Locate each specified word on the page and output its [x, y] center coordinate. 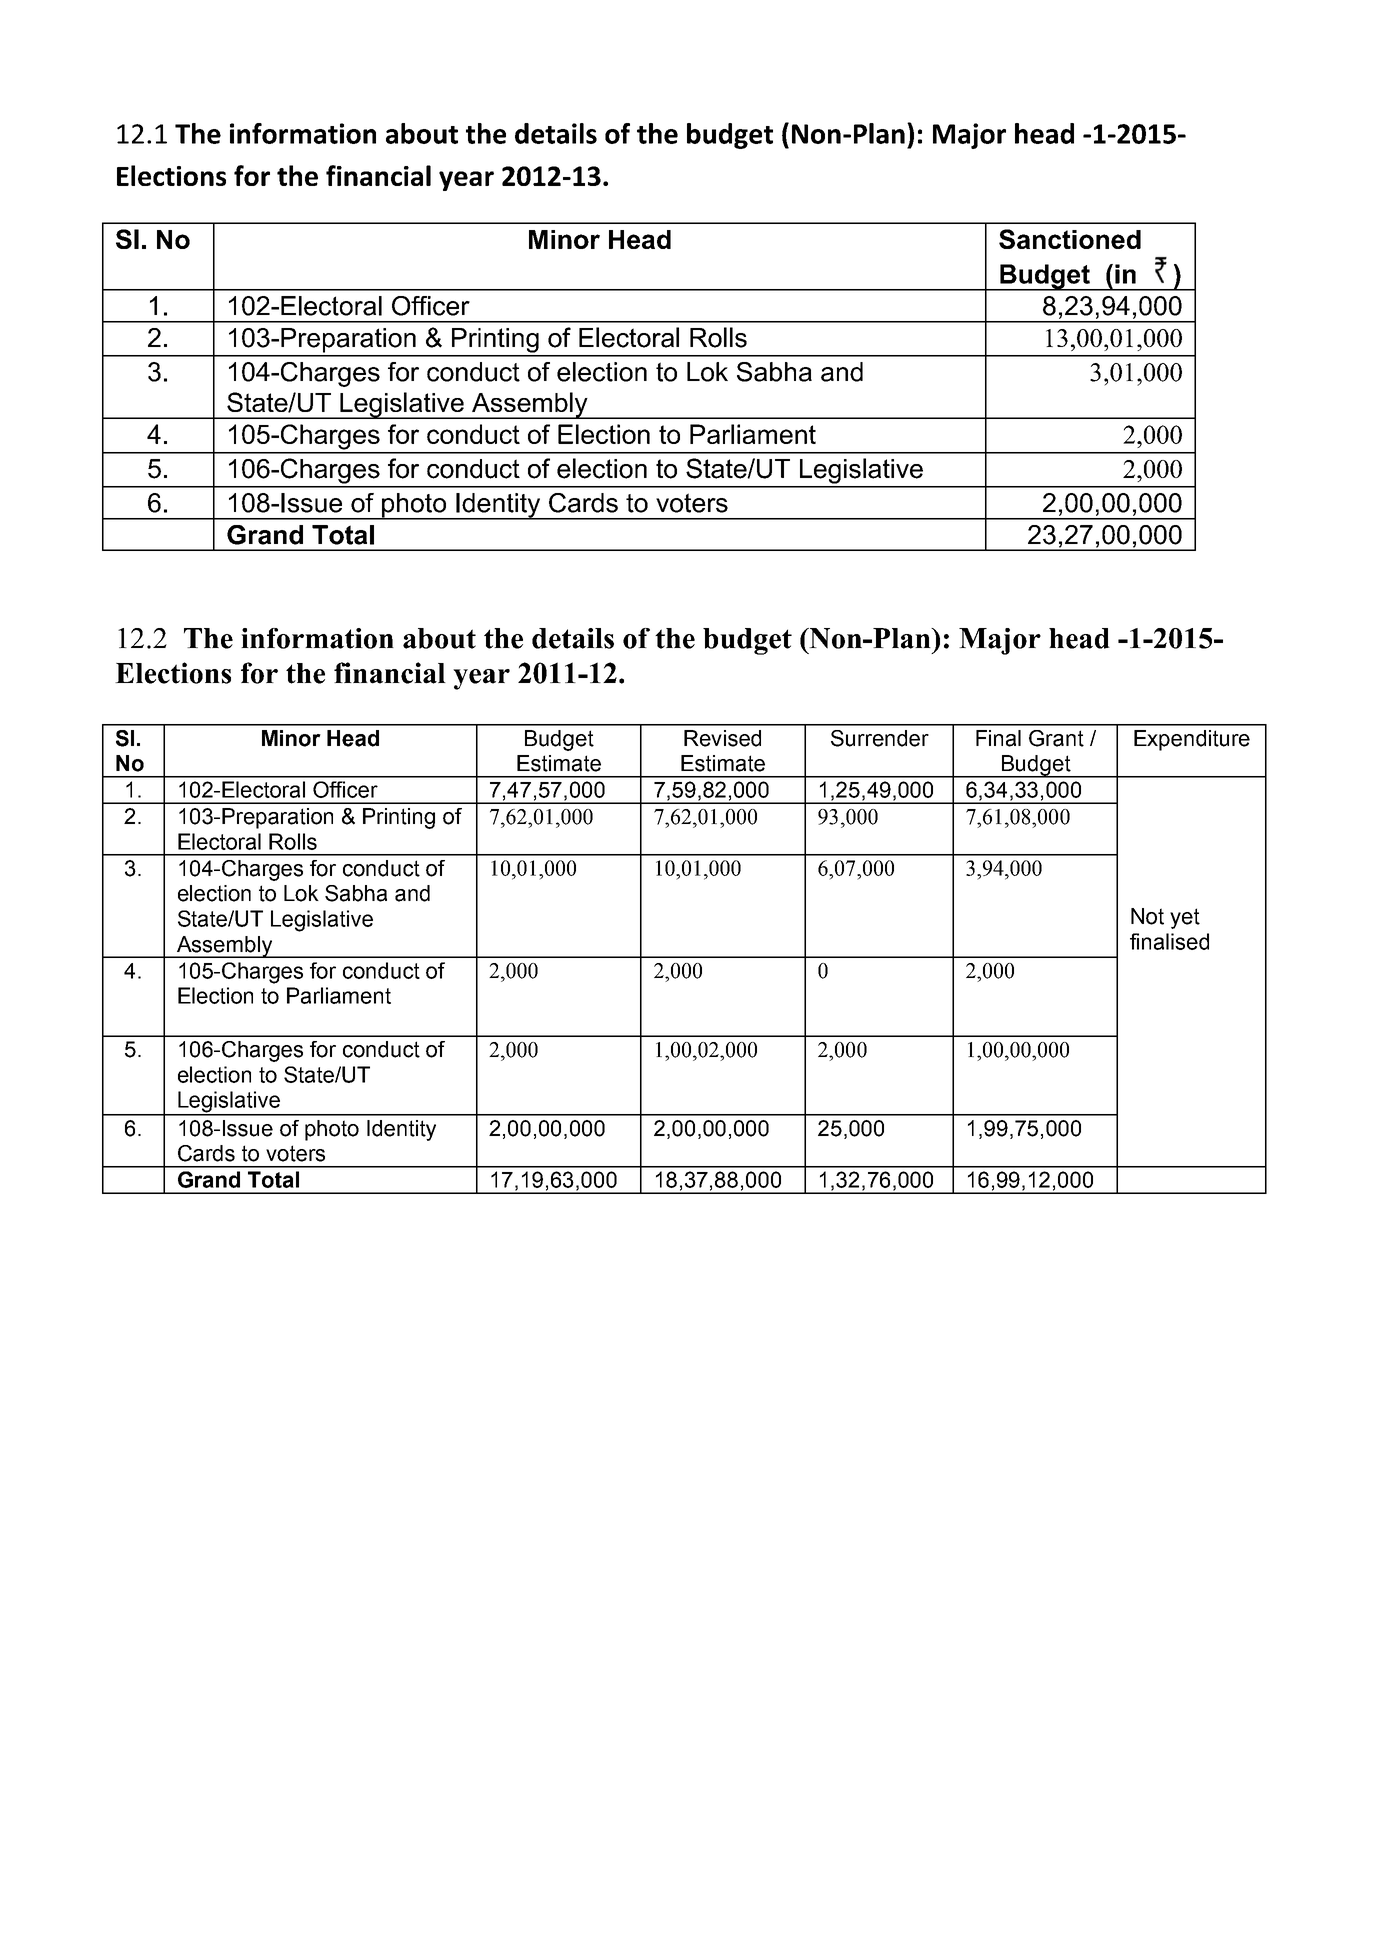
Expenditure [1192, 740]
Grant [1056, 738]
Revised [722, 738]
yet [1185, 918]
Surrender [880, 738]
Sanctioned [1070, 239]
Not [1147, 916]
